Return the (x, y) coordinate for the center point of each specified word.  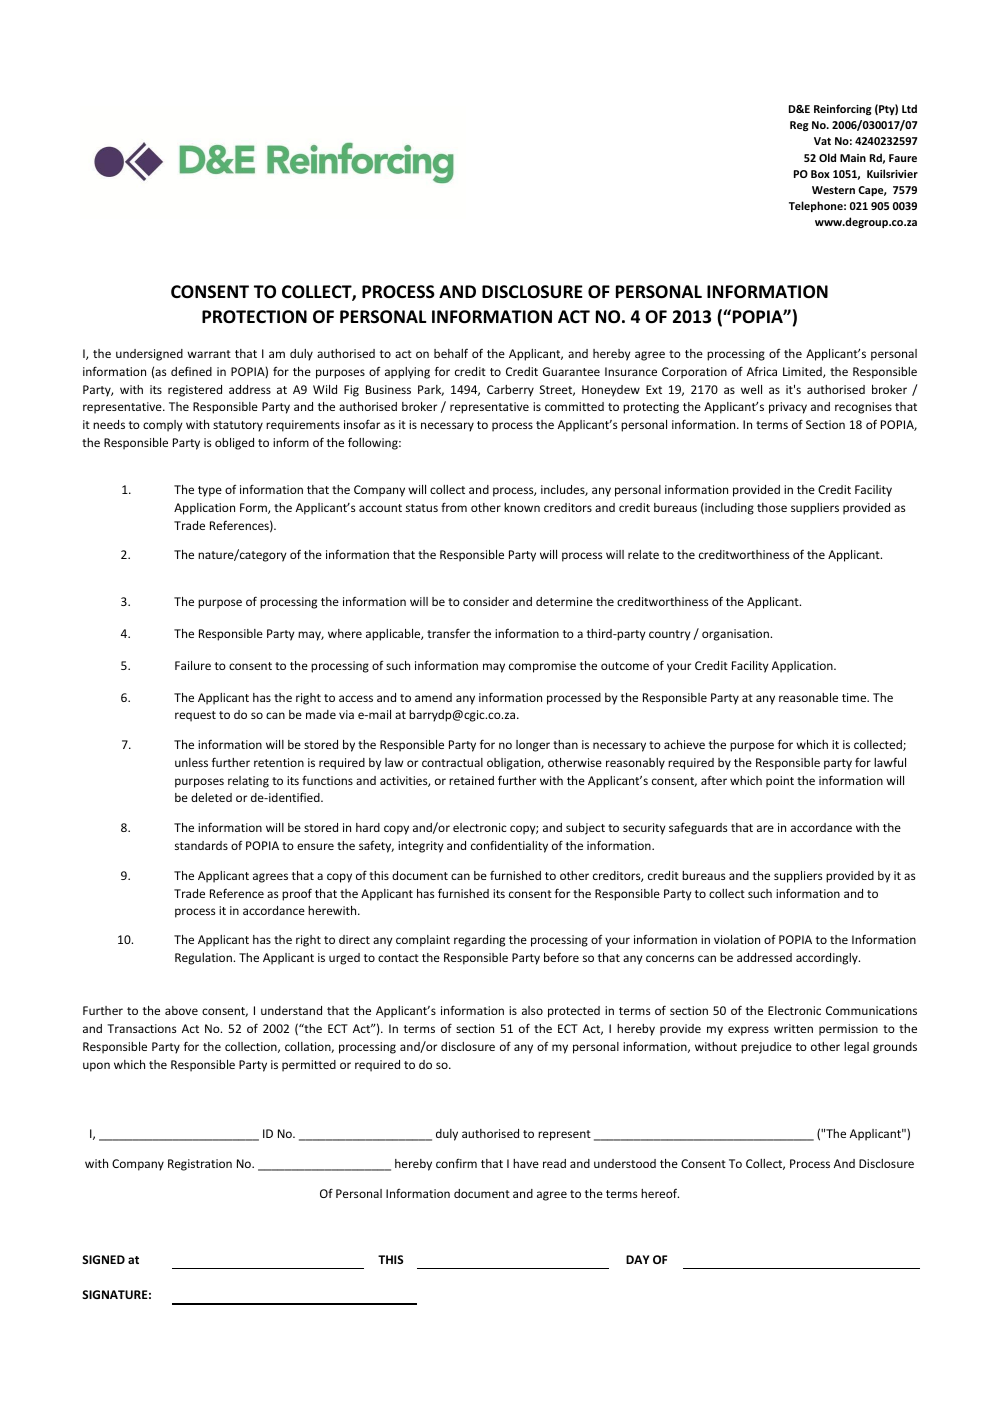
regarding (479, 941)
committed (574, 406)
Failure (193, 665)
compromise (542, 667)
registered (195, 391)
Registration (200, 1165)
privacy (788, 408)
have (526, 1163)
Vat (822, 141)
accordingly (828, 959)
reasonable (808, 697)
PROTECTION (254, 317)
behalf (451, 353)
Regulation (204, 959)
